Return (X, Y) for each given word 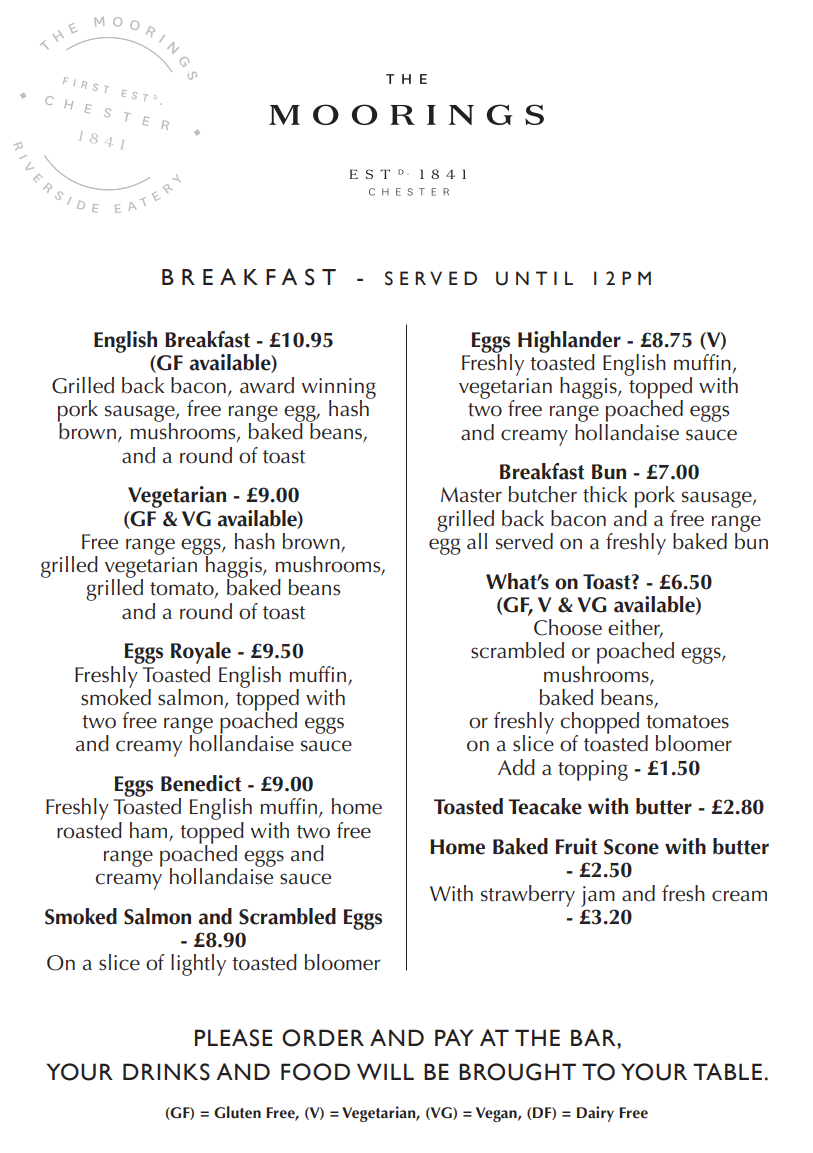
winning (339, 389)
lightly (198, 965)
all (477, 541)
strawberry (528, 896)
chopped (600, 724)
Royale (201, 653)
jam (598, 896)
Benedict (201, 783)
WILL (385, 1071)
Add (516, 767)
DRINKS (166, 1072)
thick (605, 494)
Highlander (569, 343)
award (267, 385)
